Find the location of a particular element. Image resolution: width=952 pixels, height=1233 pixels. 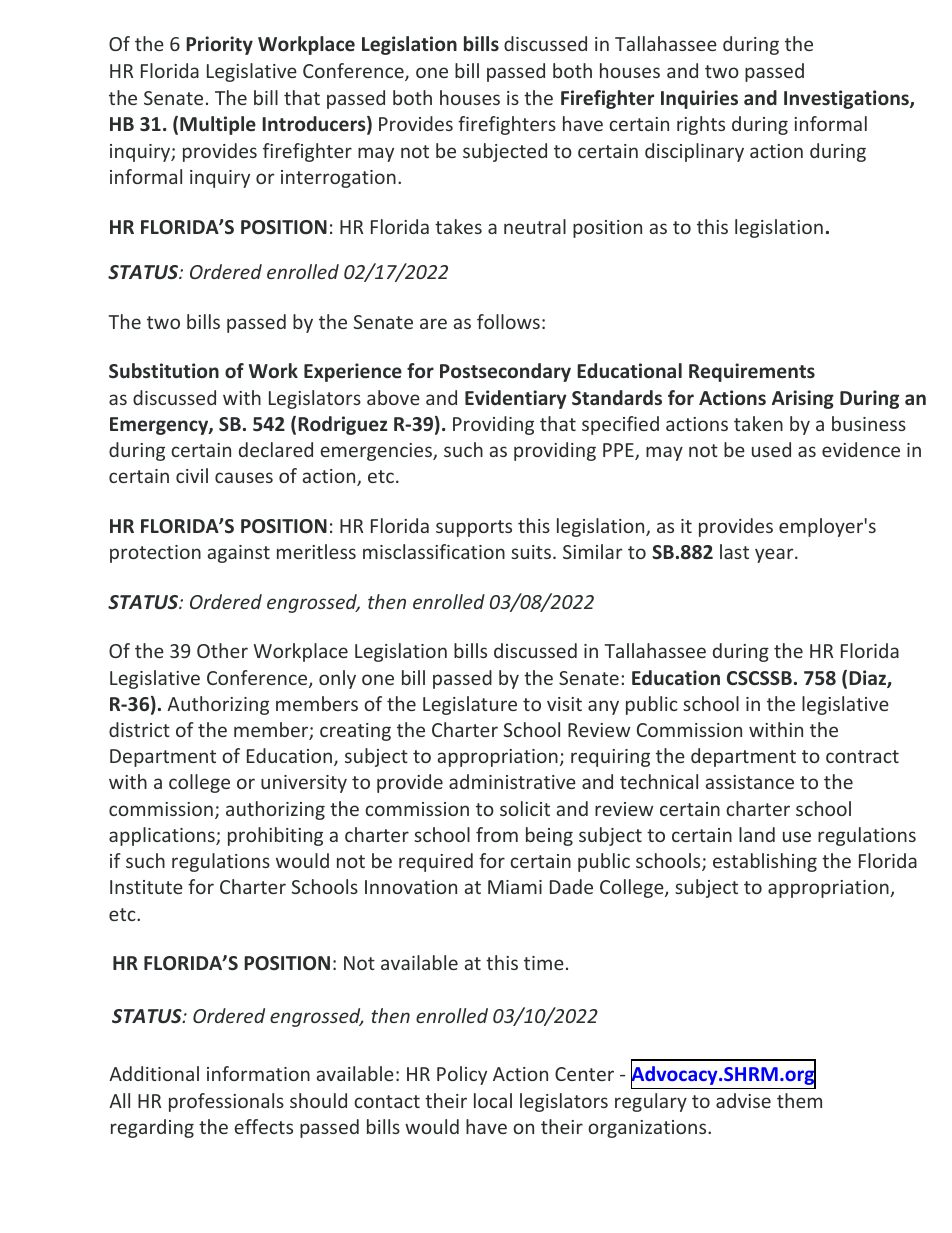

university is located at coordinates (304, 784).
